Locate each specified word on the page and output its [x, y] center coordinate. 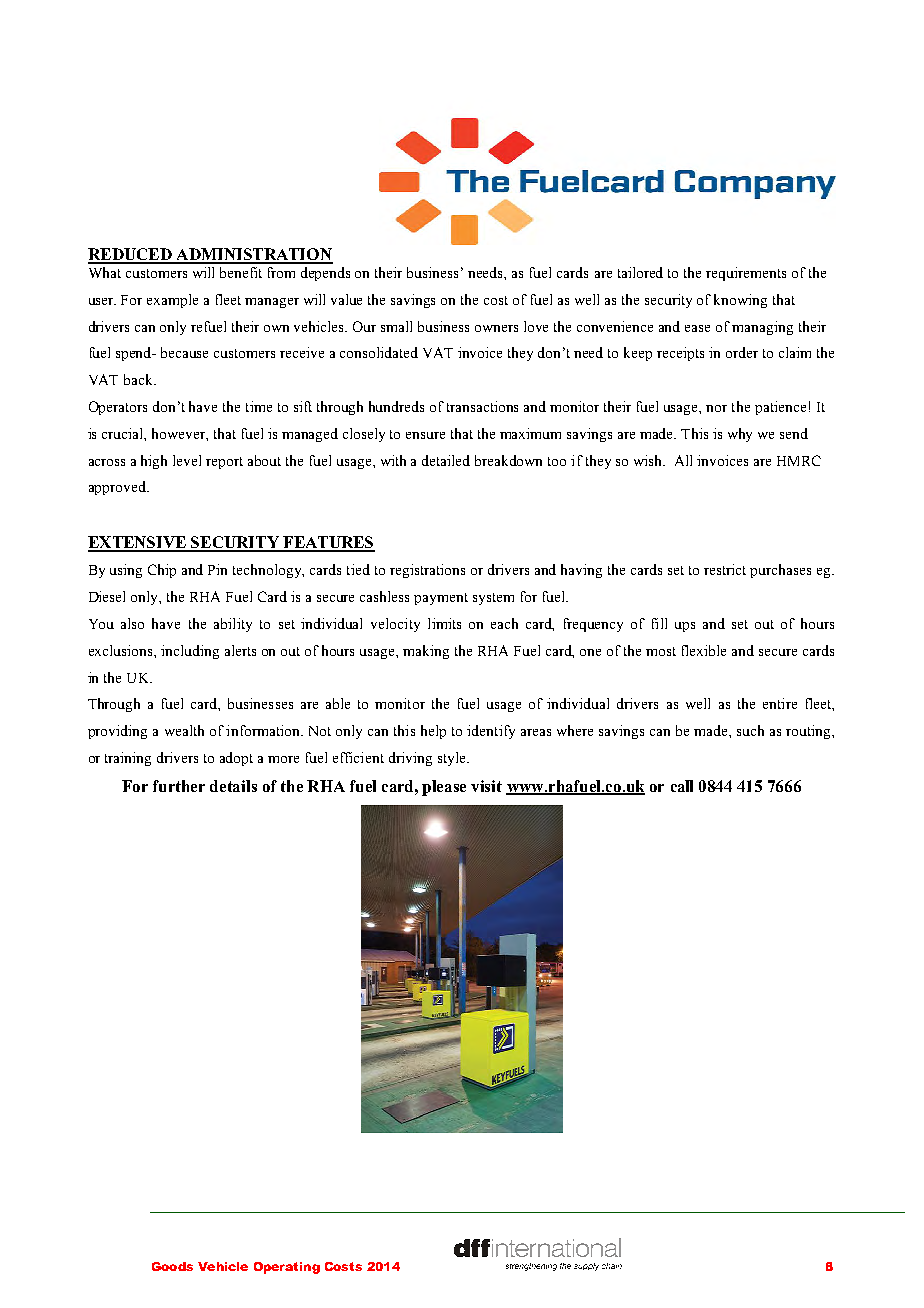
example [172, 301]
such [750, 730]
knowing [740, 301]
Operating [287, 1268]
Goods [172, 1266]
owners [496, 328]
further [179, 786]
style [453, 759]
